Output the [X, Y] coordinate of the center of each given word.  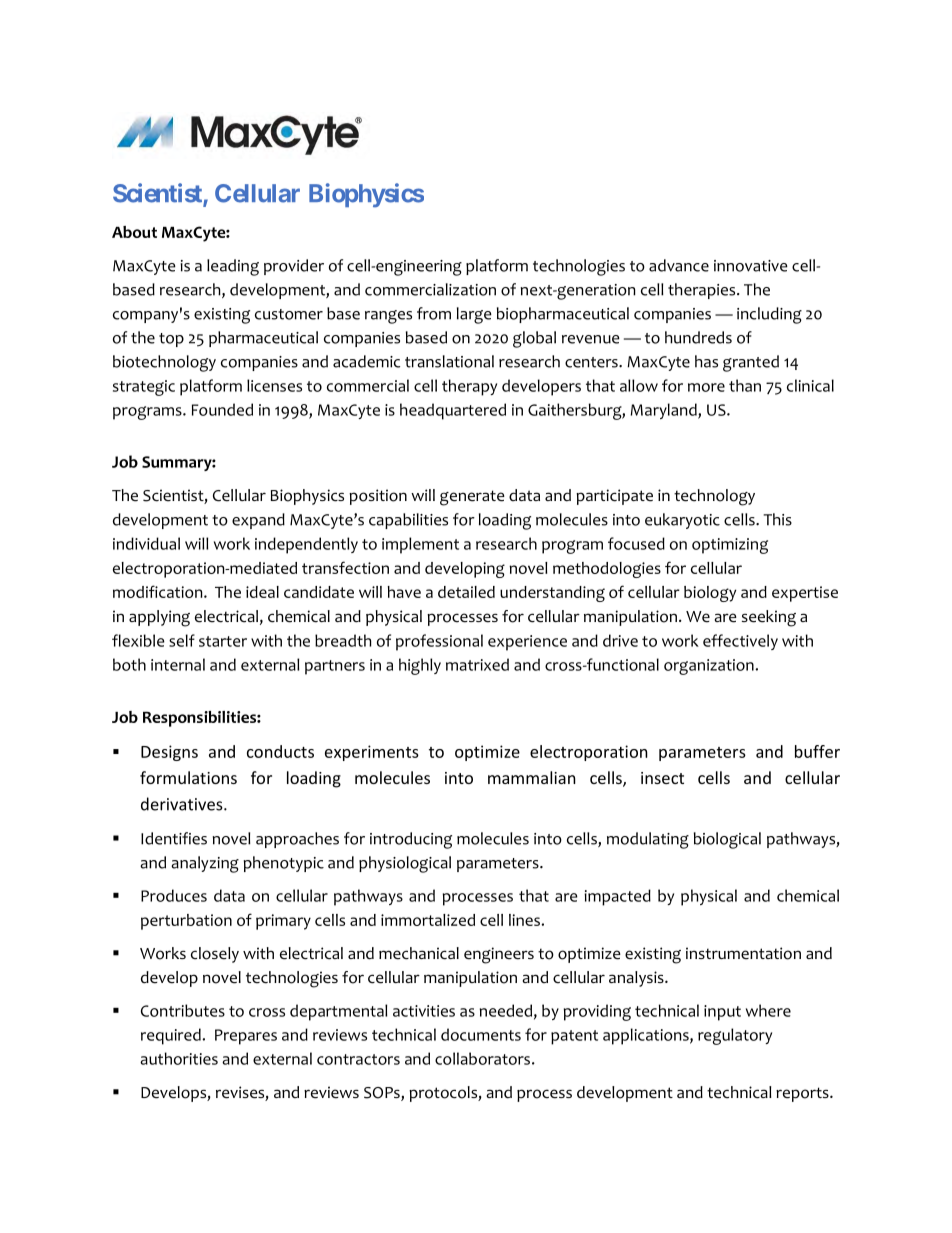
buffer [817, 751]
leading [233, 267]
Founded [222, 409]
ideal [262, 592]
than [745, 385]
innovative [751, 266]
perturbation [186, 922]
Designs [169, 753]
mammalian [532, 777]
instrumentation [743, 953]
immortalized [428, 920]
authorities [179, 1058]
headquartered [453, 411]
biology [710, 594]
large [474, 315]
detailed [466, 592]
